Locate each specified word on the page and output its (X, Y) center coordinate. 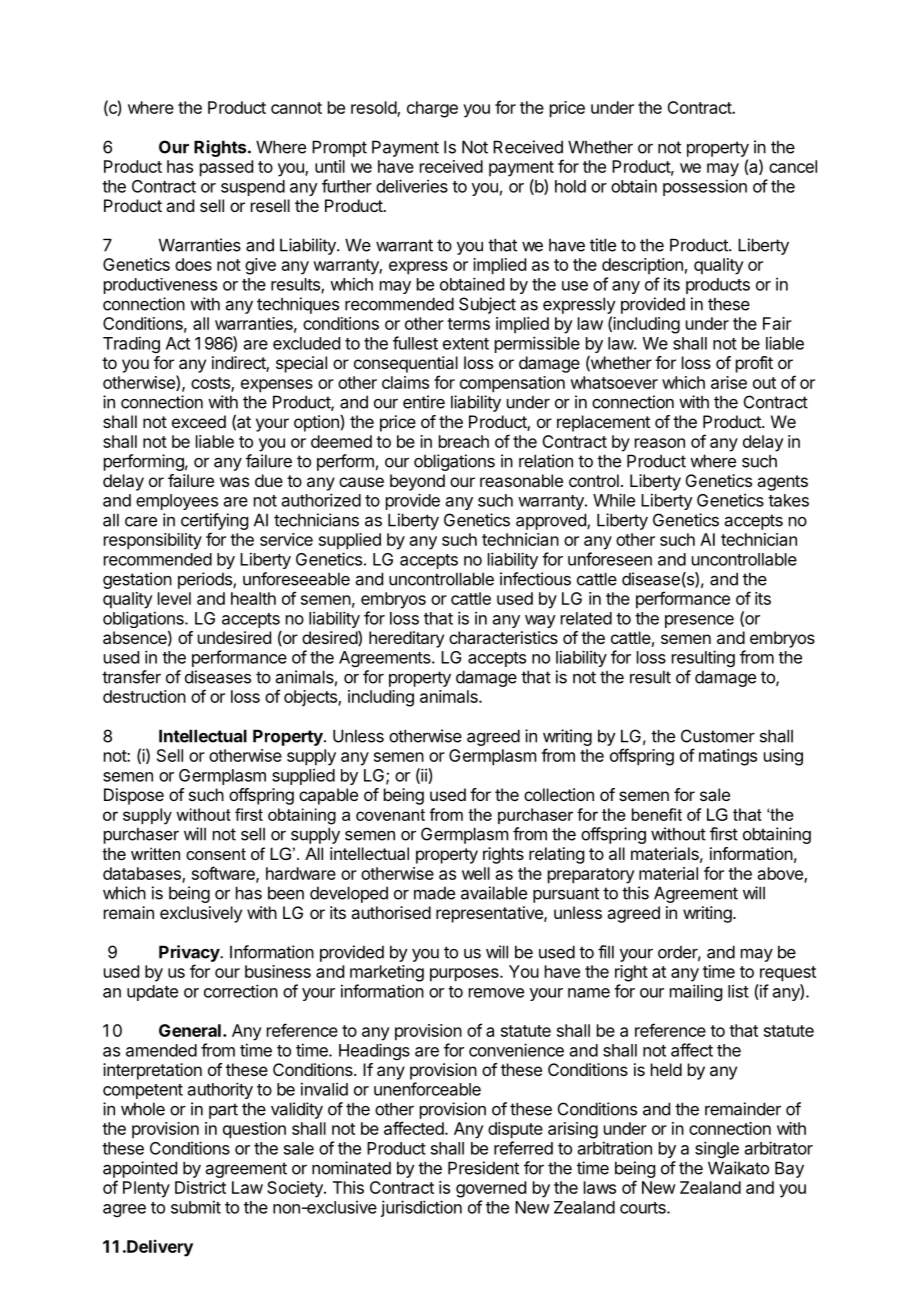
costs (211, 384)
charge (432, 109)
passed (226, 168)
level (174, 598)
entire (424, 402)
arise (729, 382)
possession (705, 187)
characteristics (503, 637)
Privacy (190, 953)
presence (699, 621)
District (200, 1187)
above (781, 874)
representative (490, 914)
